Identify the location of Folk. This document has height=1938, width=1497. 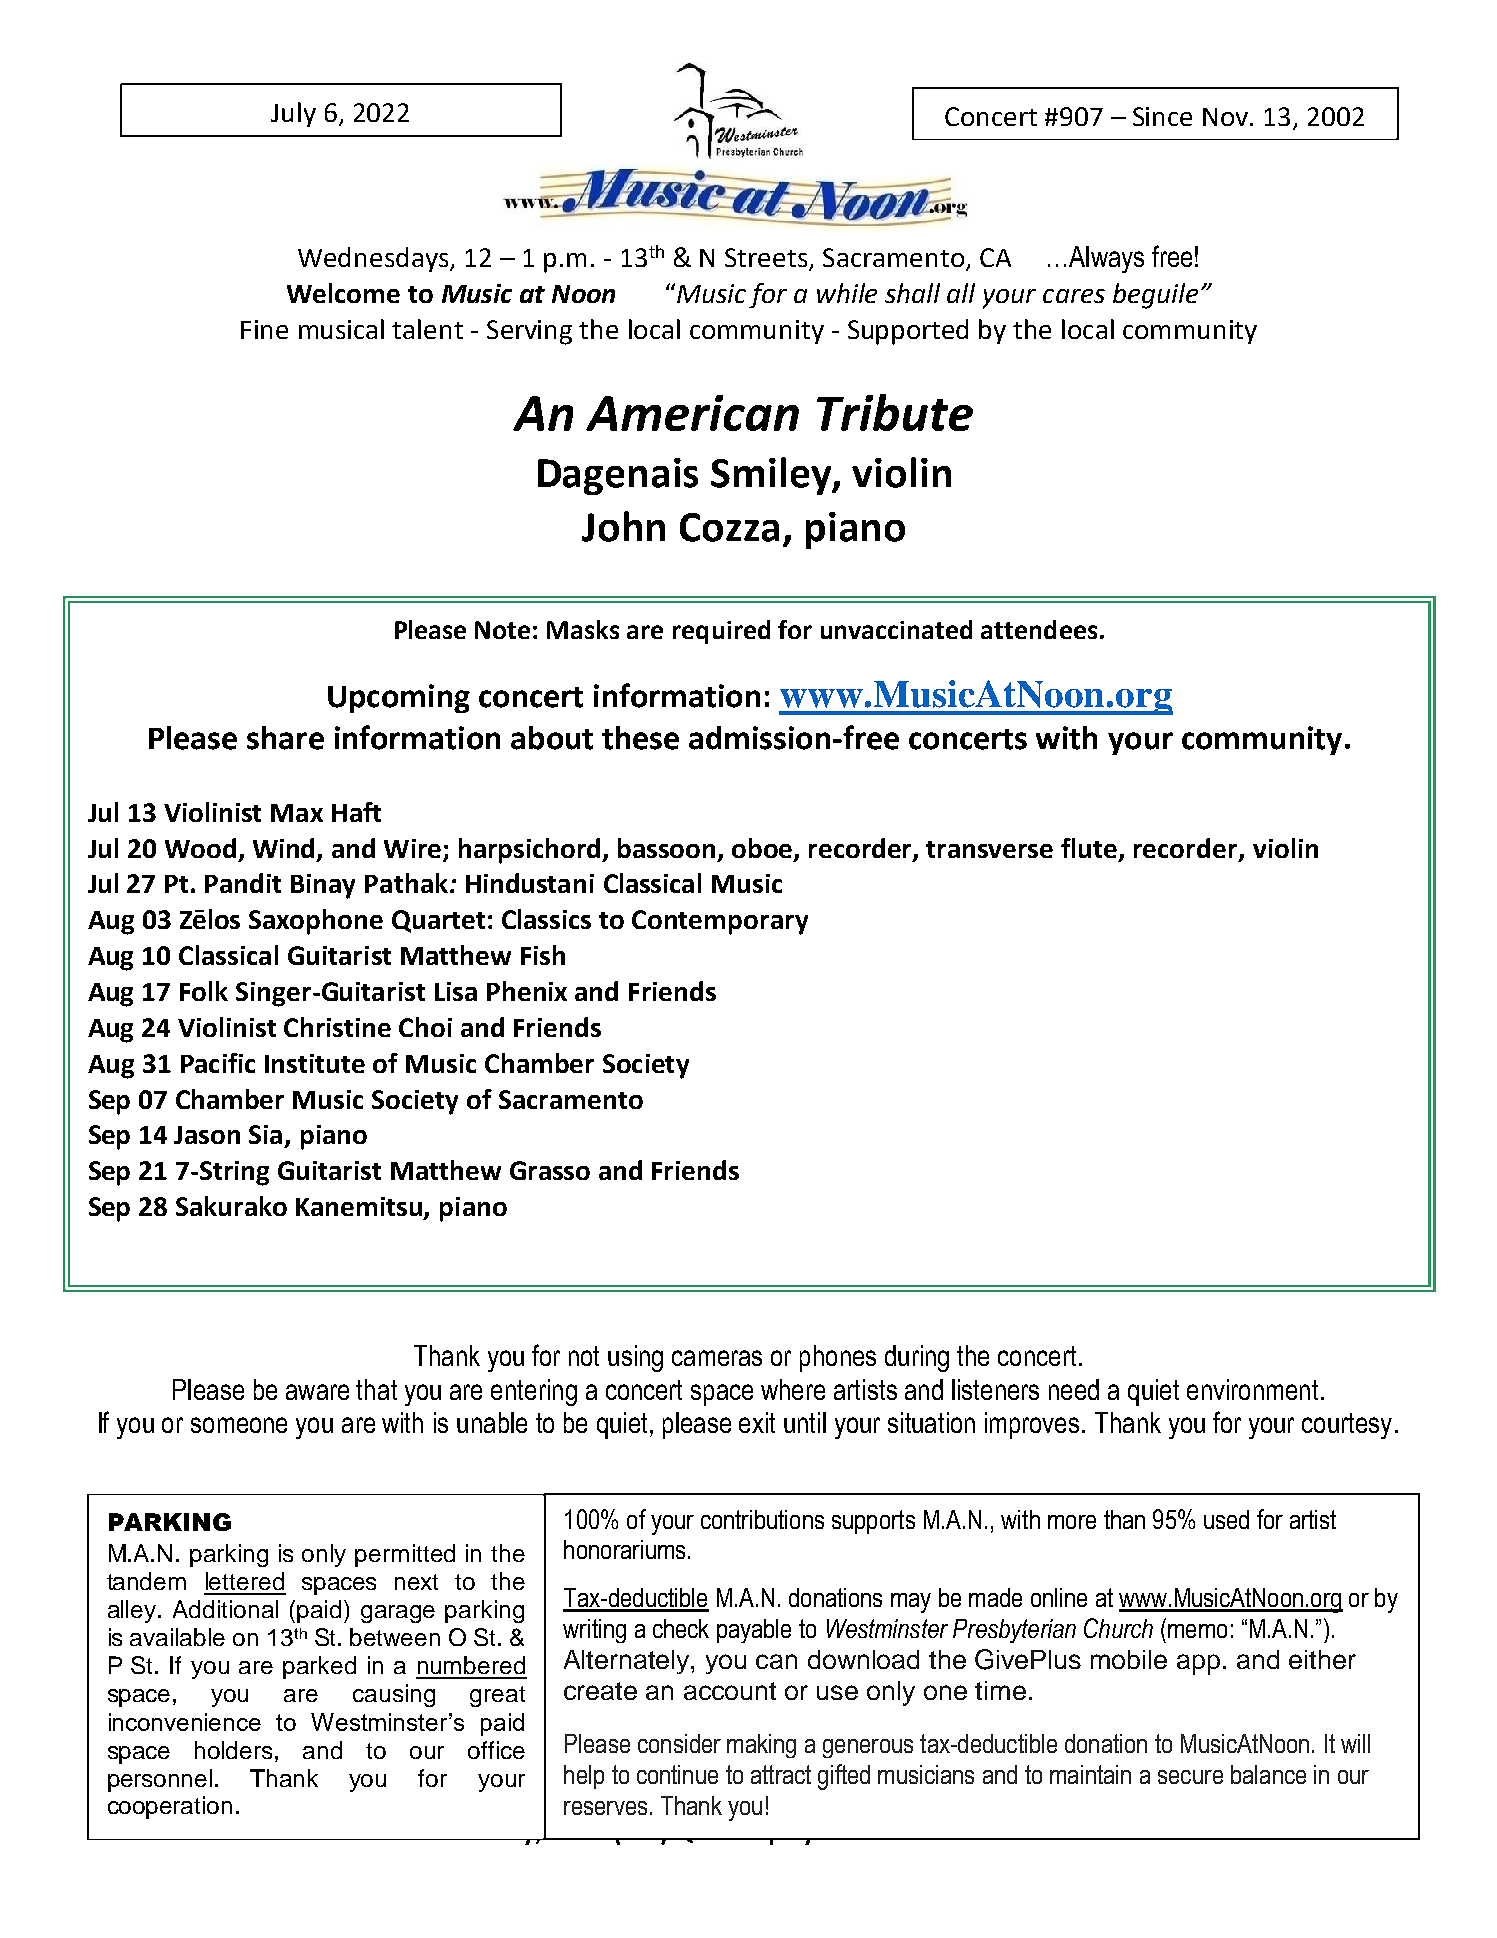
(204, 991).
